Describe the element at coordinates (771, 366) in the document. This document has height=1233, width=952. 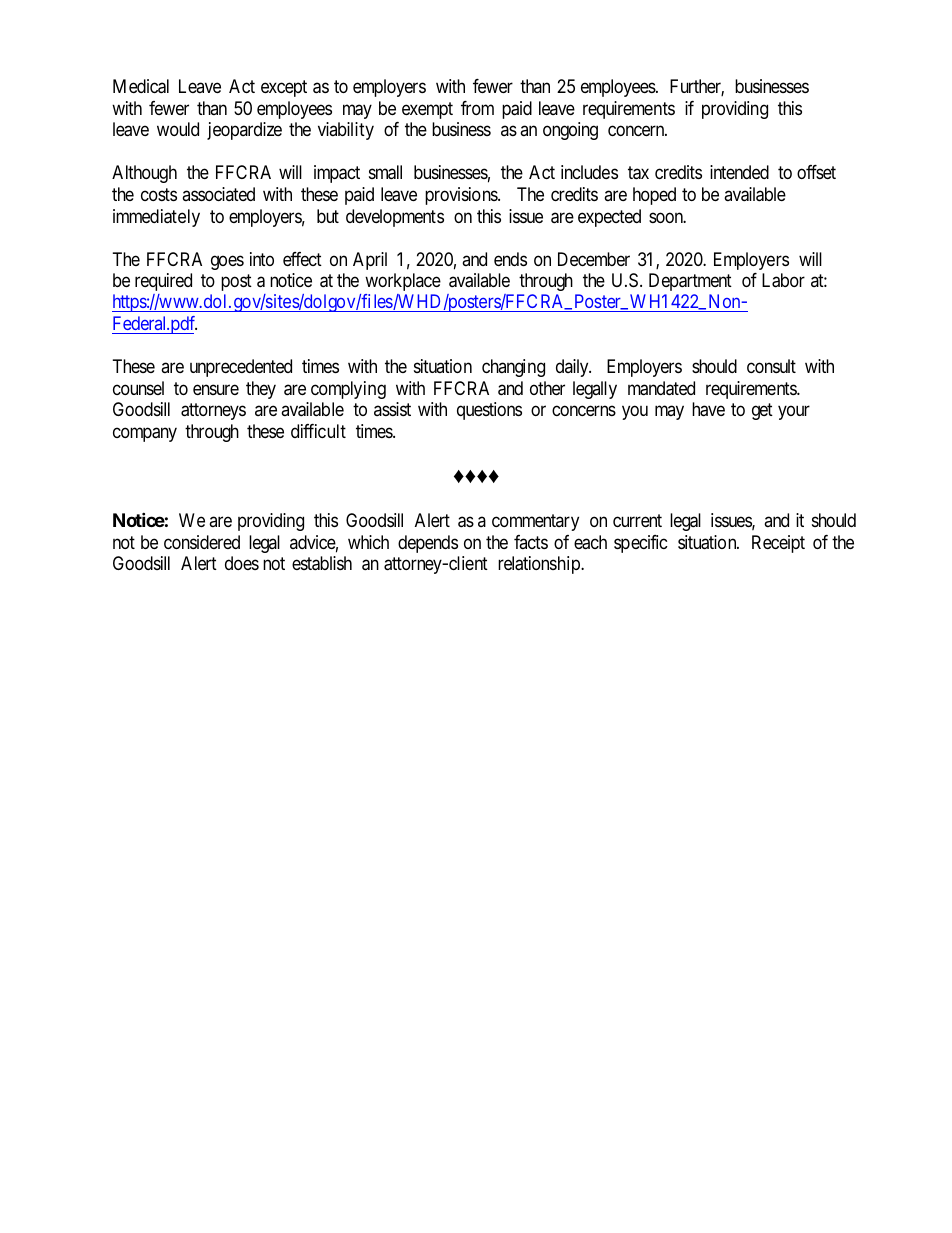
I see `consult` at that location.
